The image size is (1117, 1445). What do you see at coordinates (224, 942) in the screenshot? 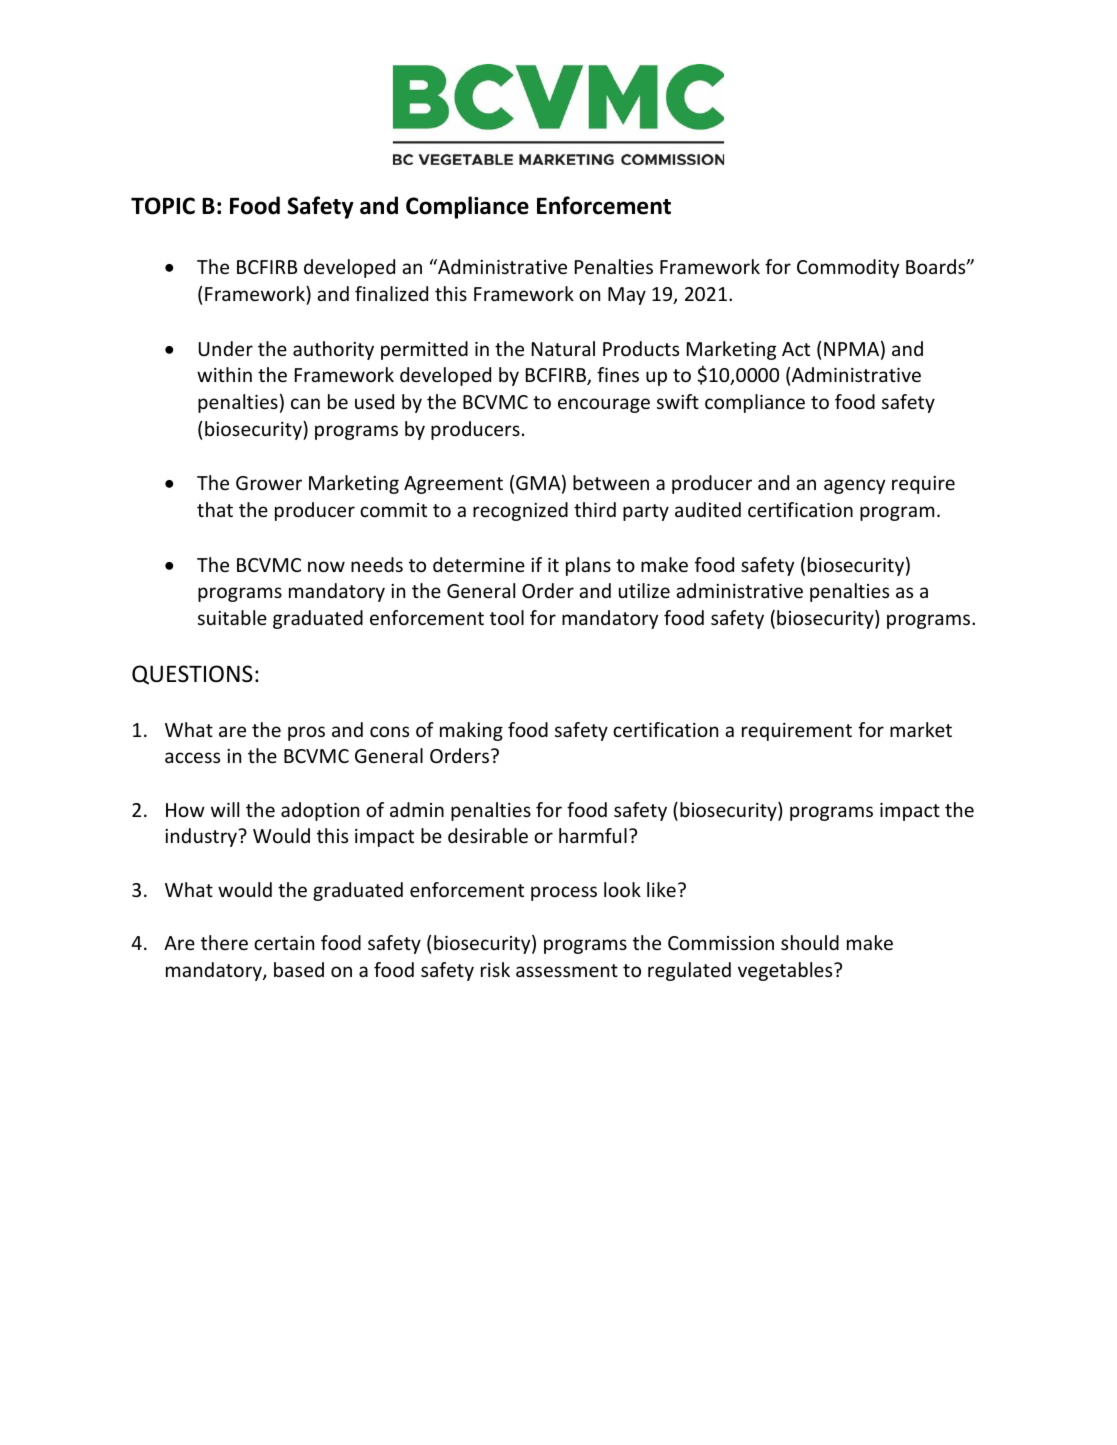
I see `there` at bounding box center [224, 942].
